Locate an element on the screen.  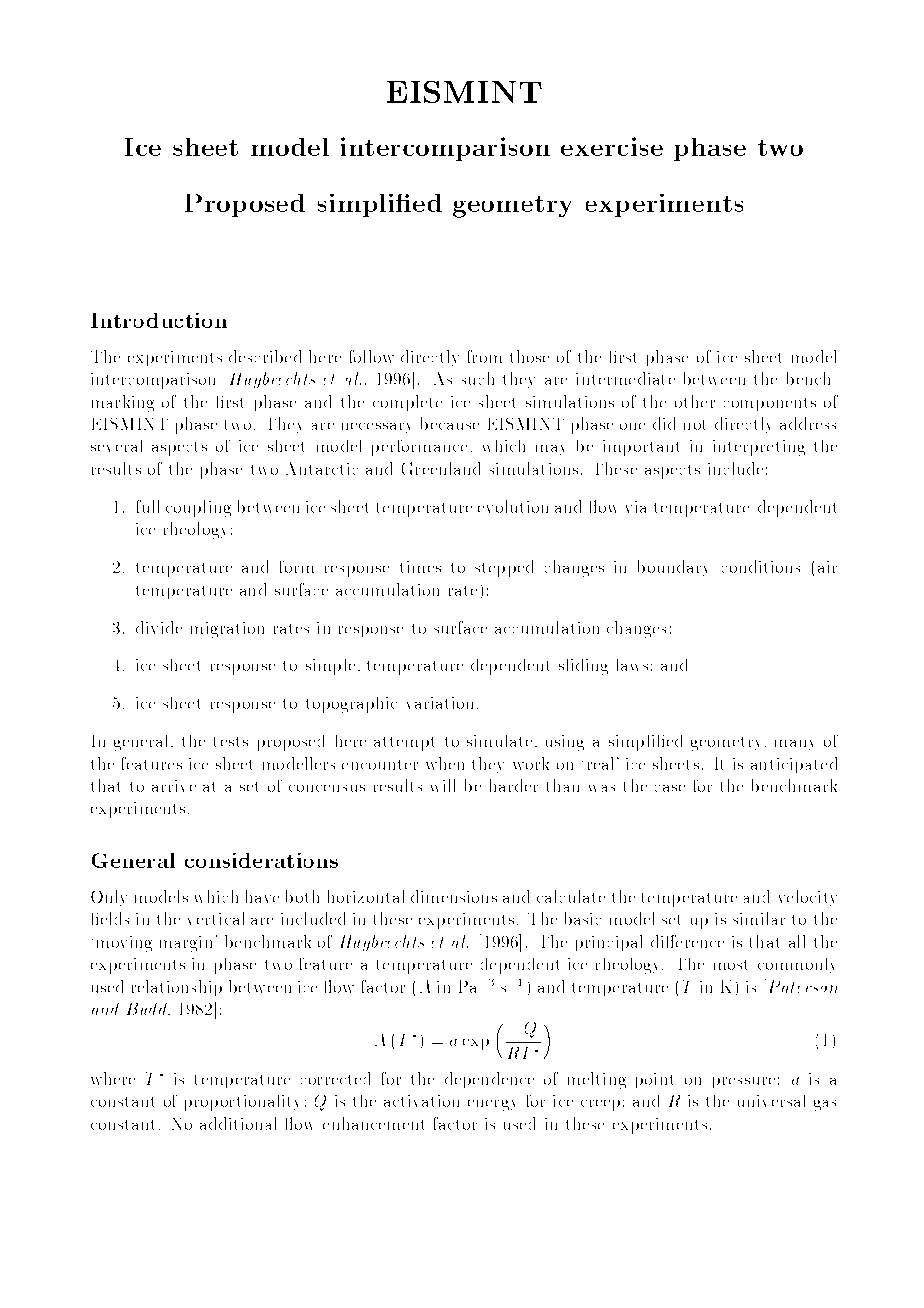
intermediate is located at coordinates (625, 378).
